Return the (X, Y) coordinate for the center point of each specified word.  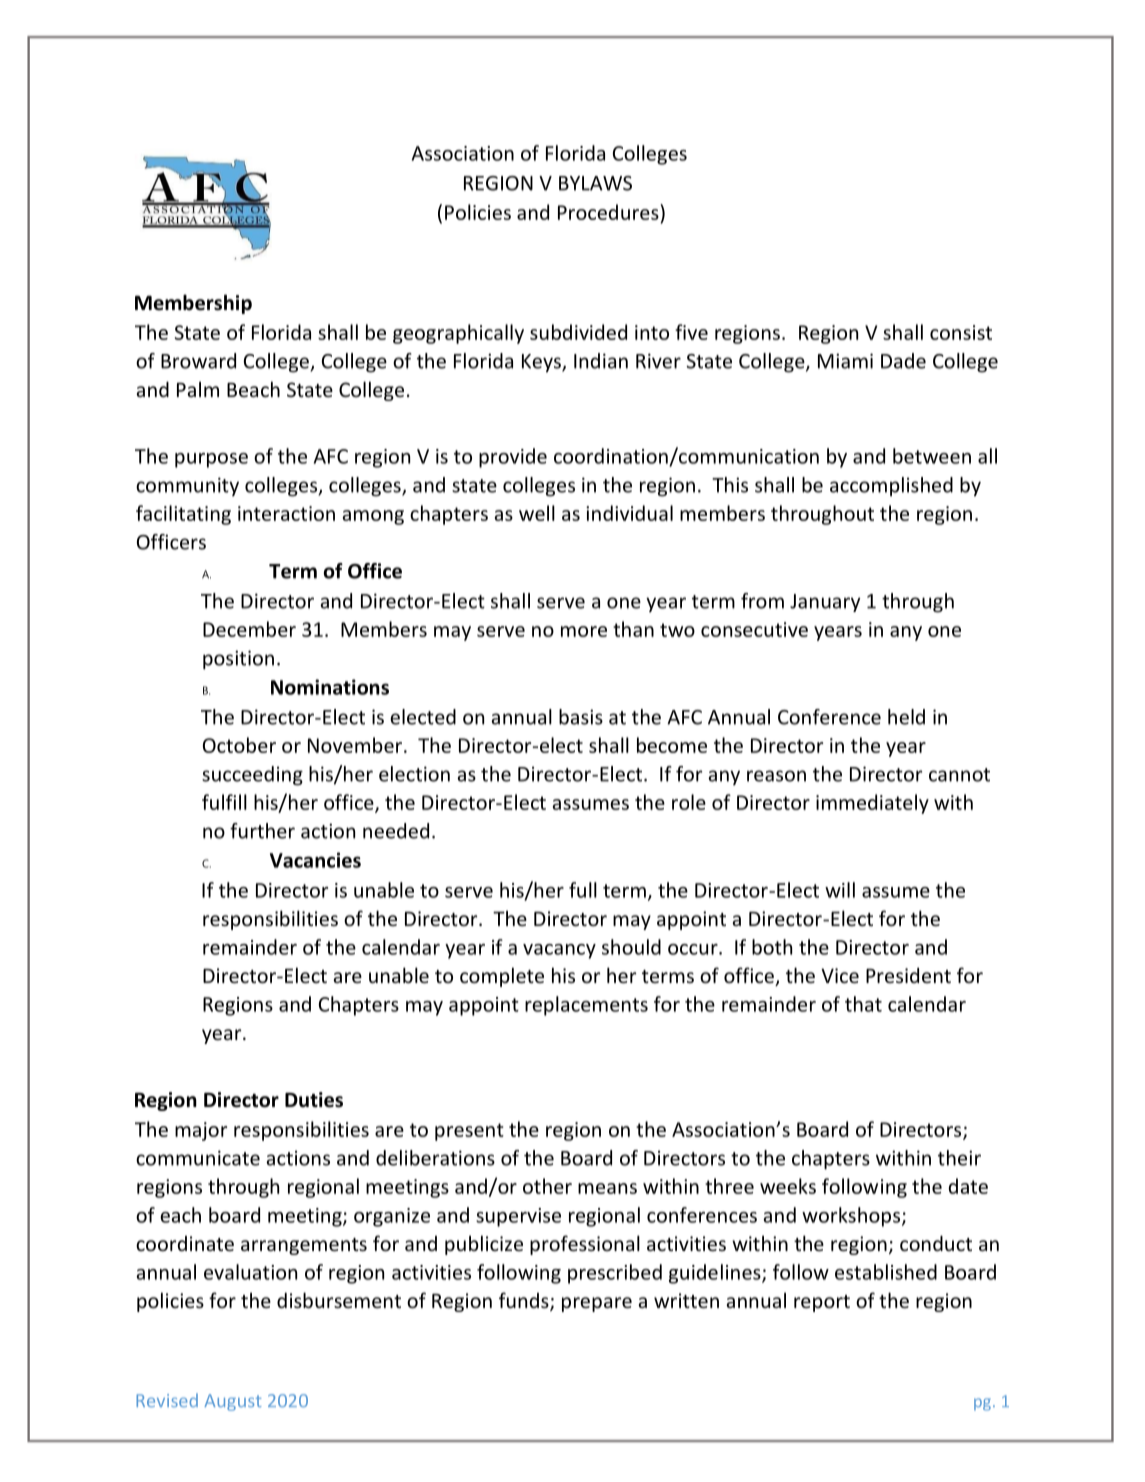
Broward (198, 361)
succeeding (252, 776)
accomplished (891, 486)
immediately (872, 804)
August (233, 1402)
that (863, 1004)
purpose (211, 460)
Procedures (609, 212)
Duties (314, 1100)
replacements (586, 1006)
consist (961, 332)
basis (581, 717)
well (537, 513)
